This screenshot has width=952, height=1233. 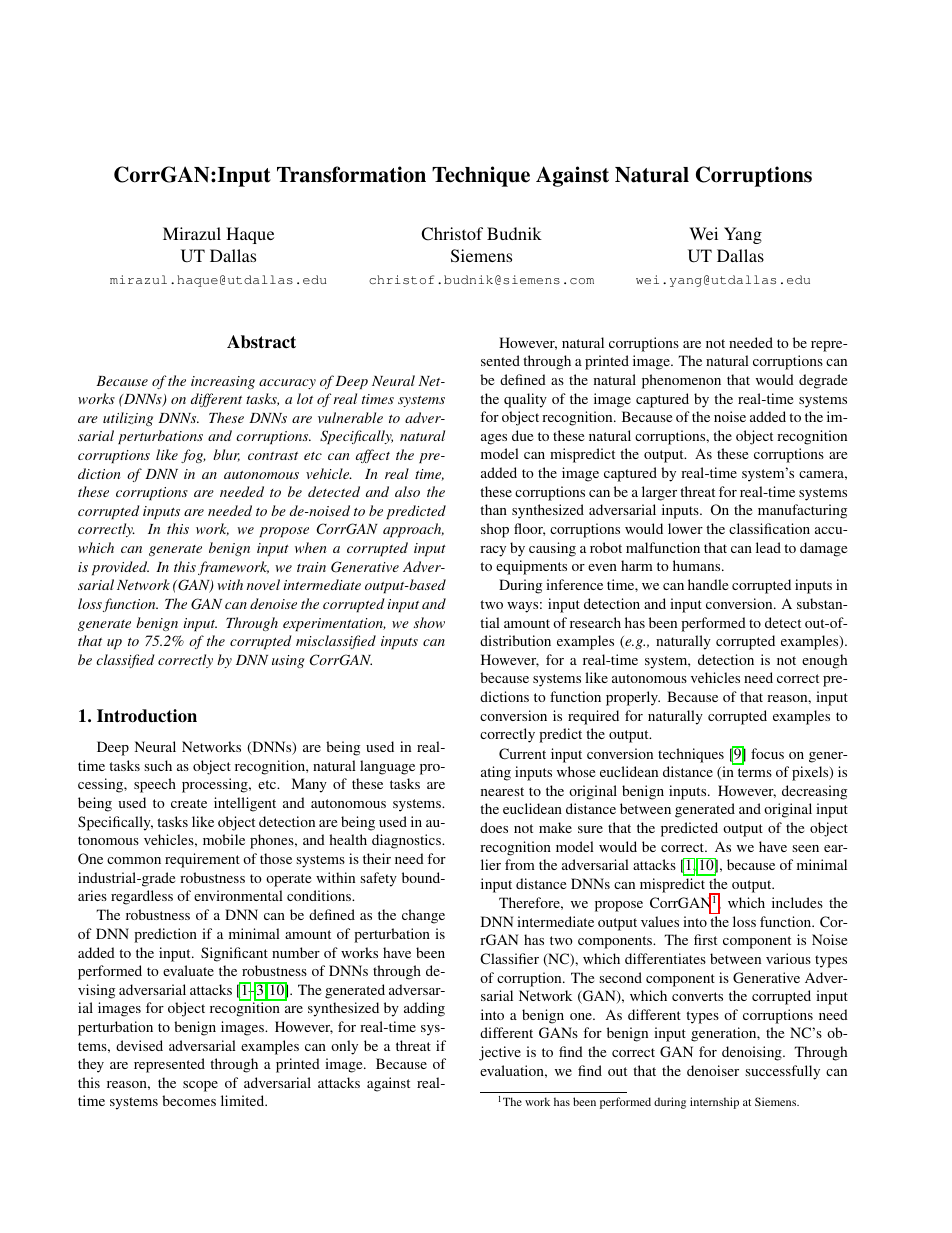 I want to click on larger, so click(x=659, y=493).
